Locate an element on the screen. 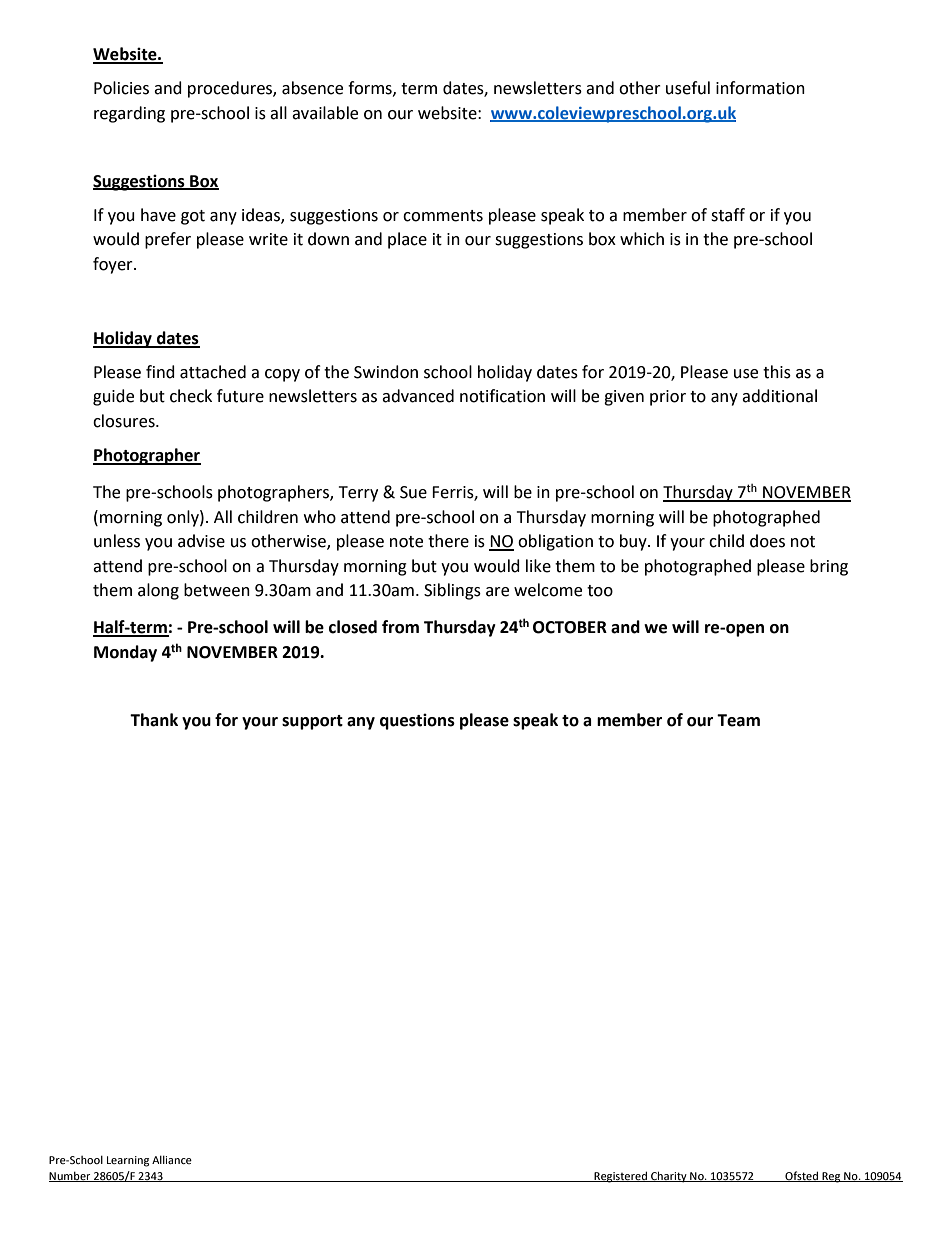 The height and width of the screenshot is (1233, 952). from is located at coordinates (400, 627).
